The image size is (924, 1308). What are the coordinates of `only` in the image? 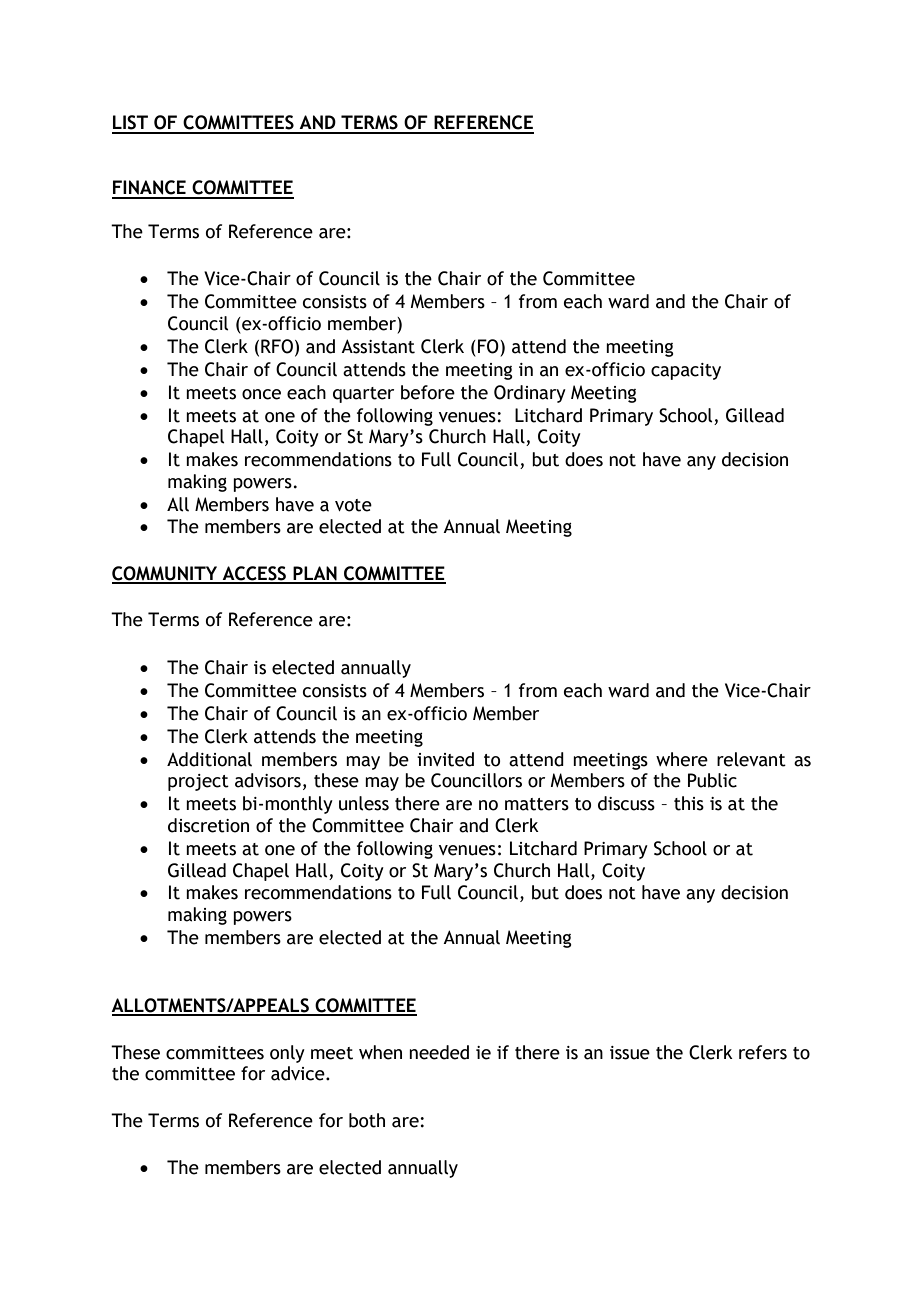 It's located at (287, 1054).
